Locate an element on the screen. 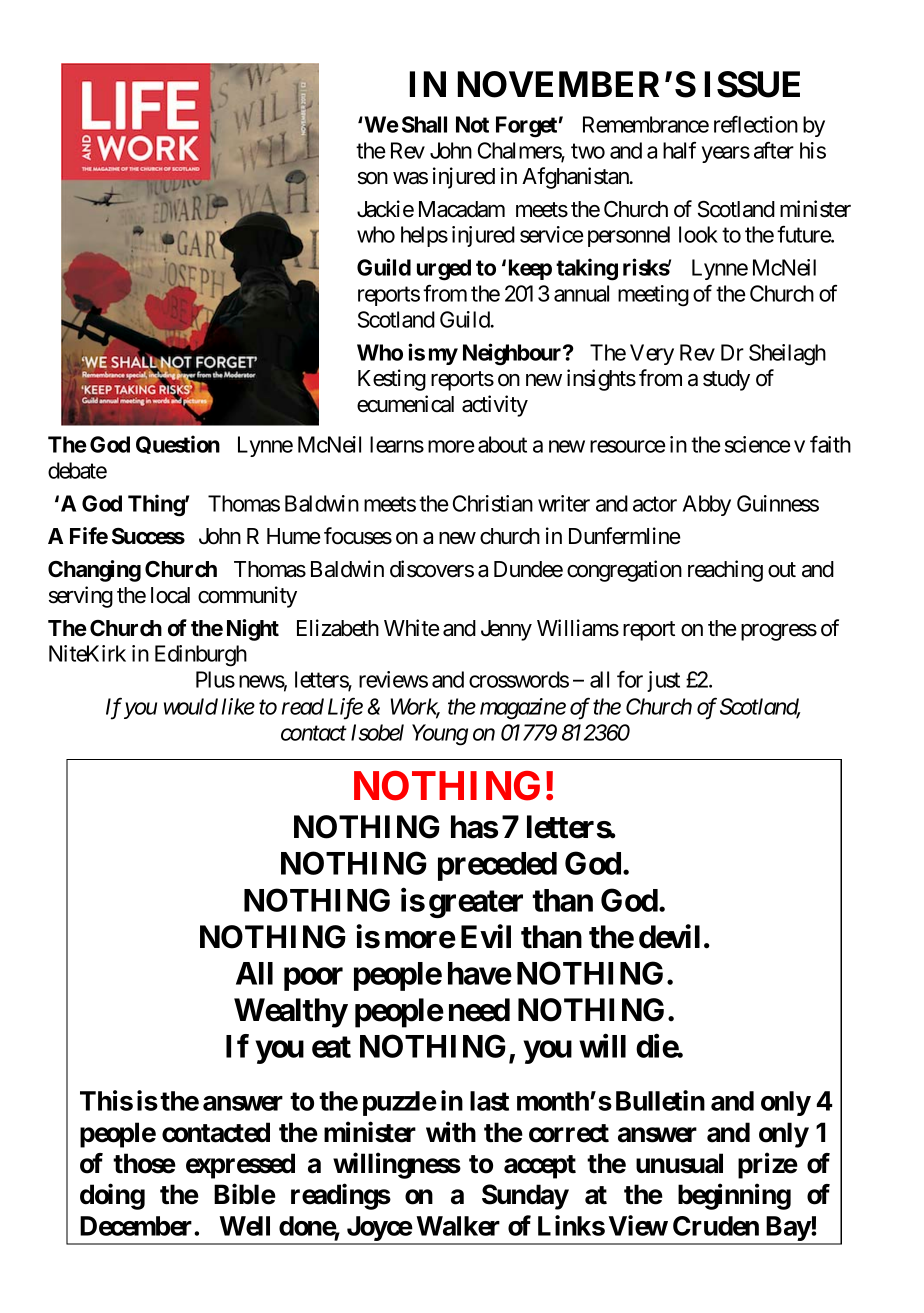 Image resolution: width=924 pixels, height=1313 pixels. Hume is located at coordinates (293, 536).
